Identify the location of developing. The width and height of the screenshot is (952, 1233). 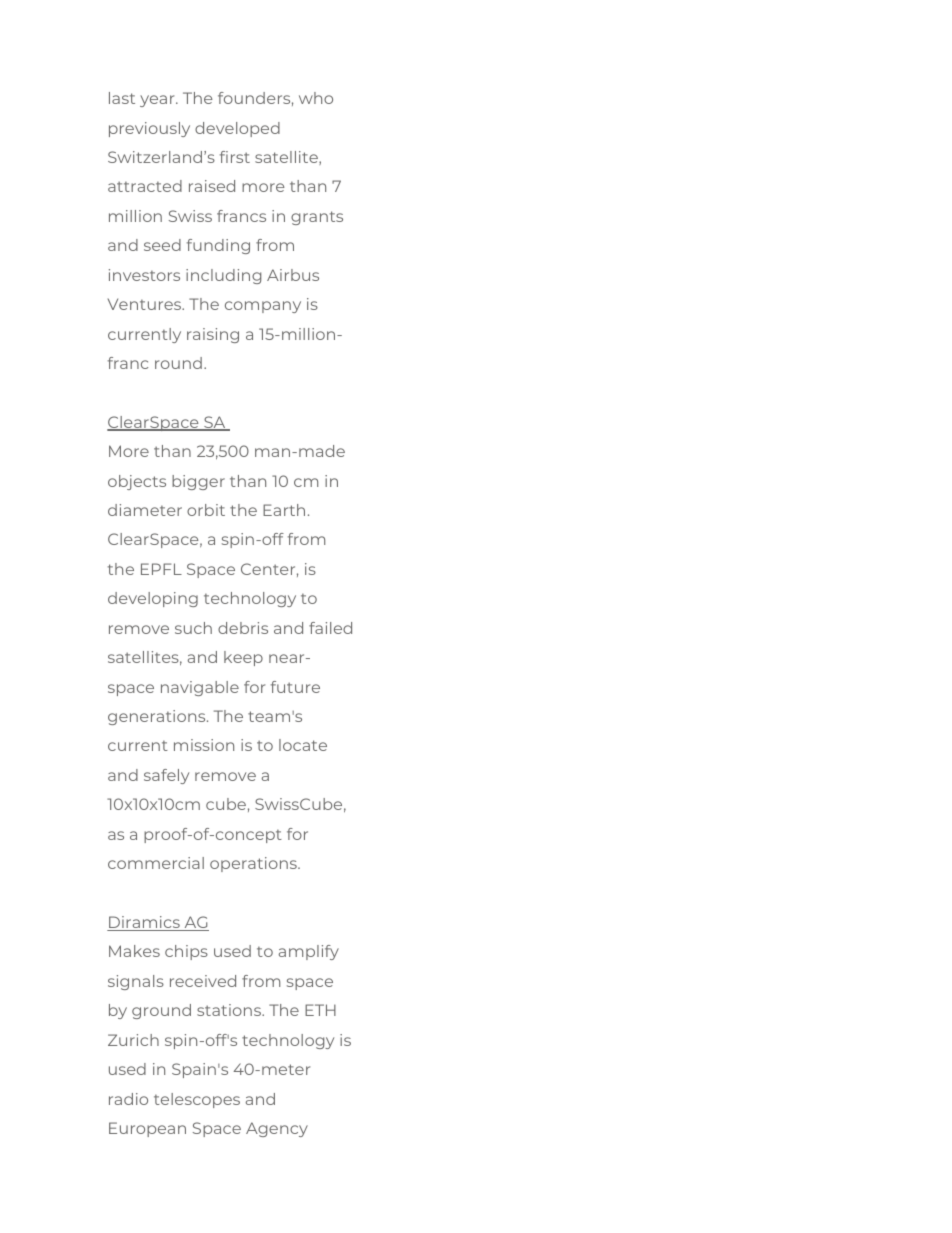
(153, 599).
